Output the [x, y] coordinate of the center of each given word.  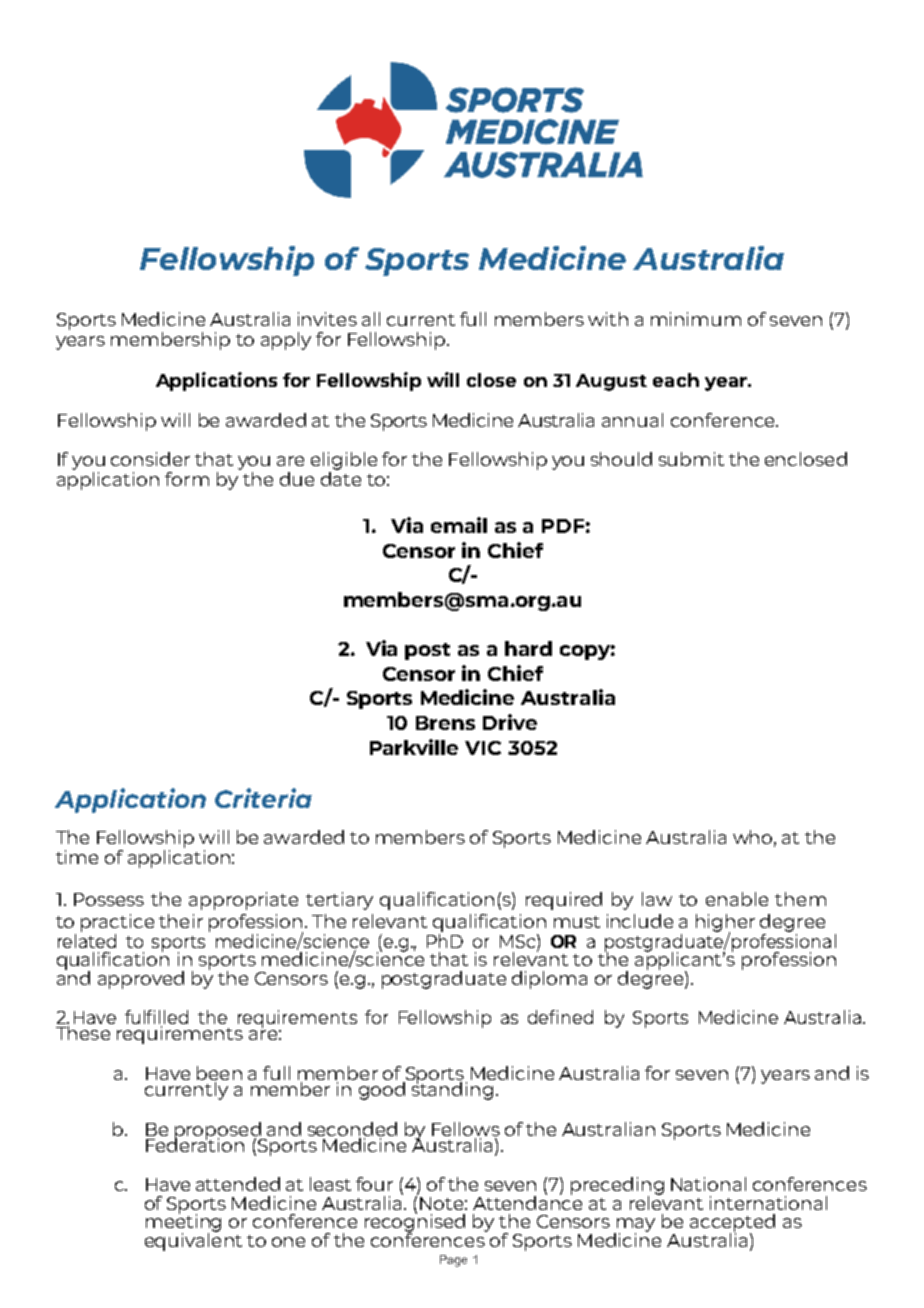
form [187, 479]
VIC [483, 748]
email [459, 525]
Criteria [263, 798]
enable [737, 899]
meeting [183, 1223]
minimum [696, 319]
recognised [415, 1223]
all [371, 319]
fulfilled [156, 1018]
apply [286, 341]
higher [725, 924]
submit [691, 459]
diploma [549, 980]
